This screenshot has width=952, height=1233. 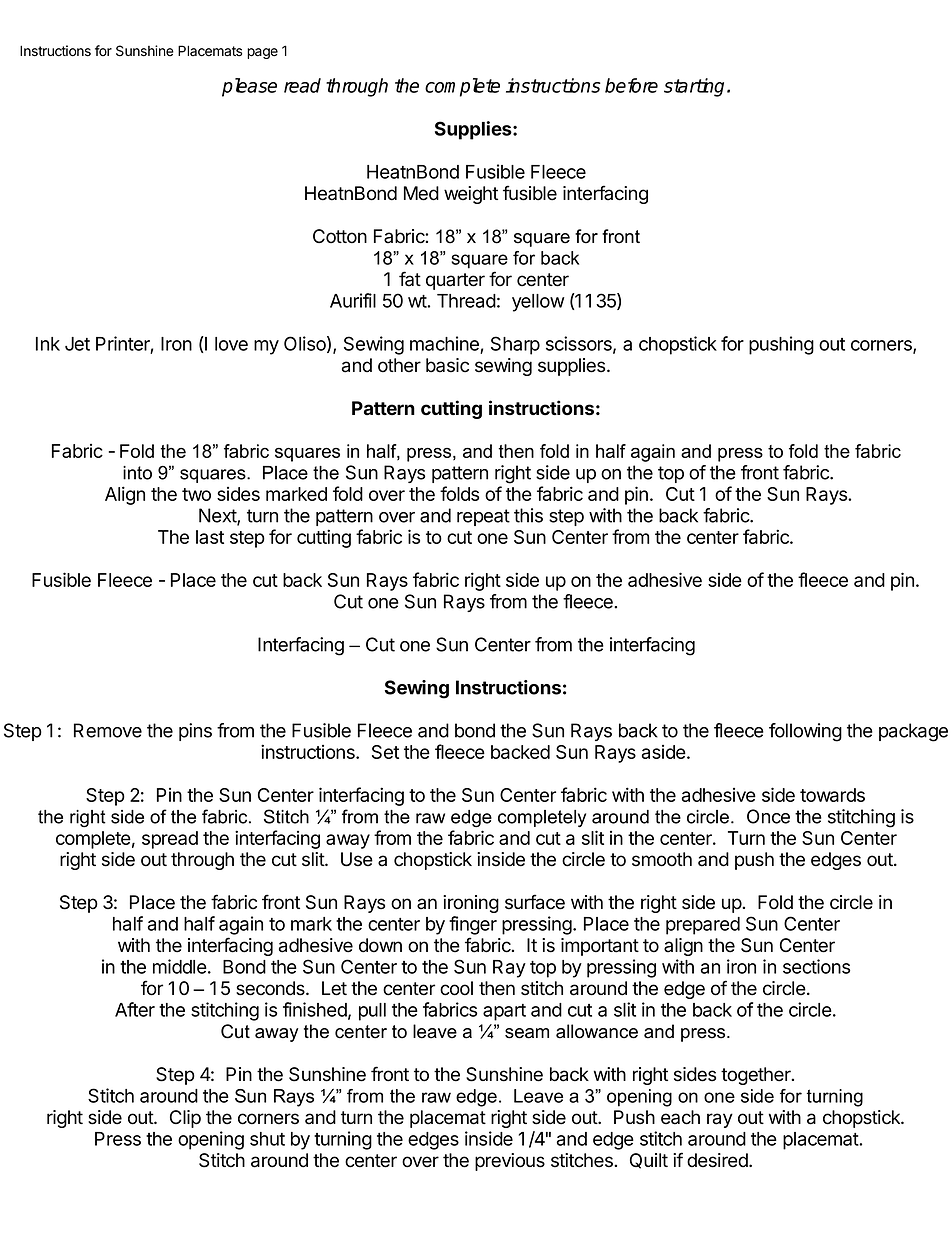 What do you see at coordinates (696, 87) in the screenshot?
I see `starting` at bounding box center [696, 87].
